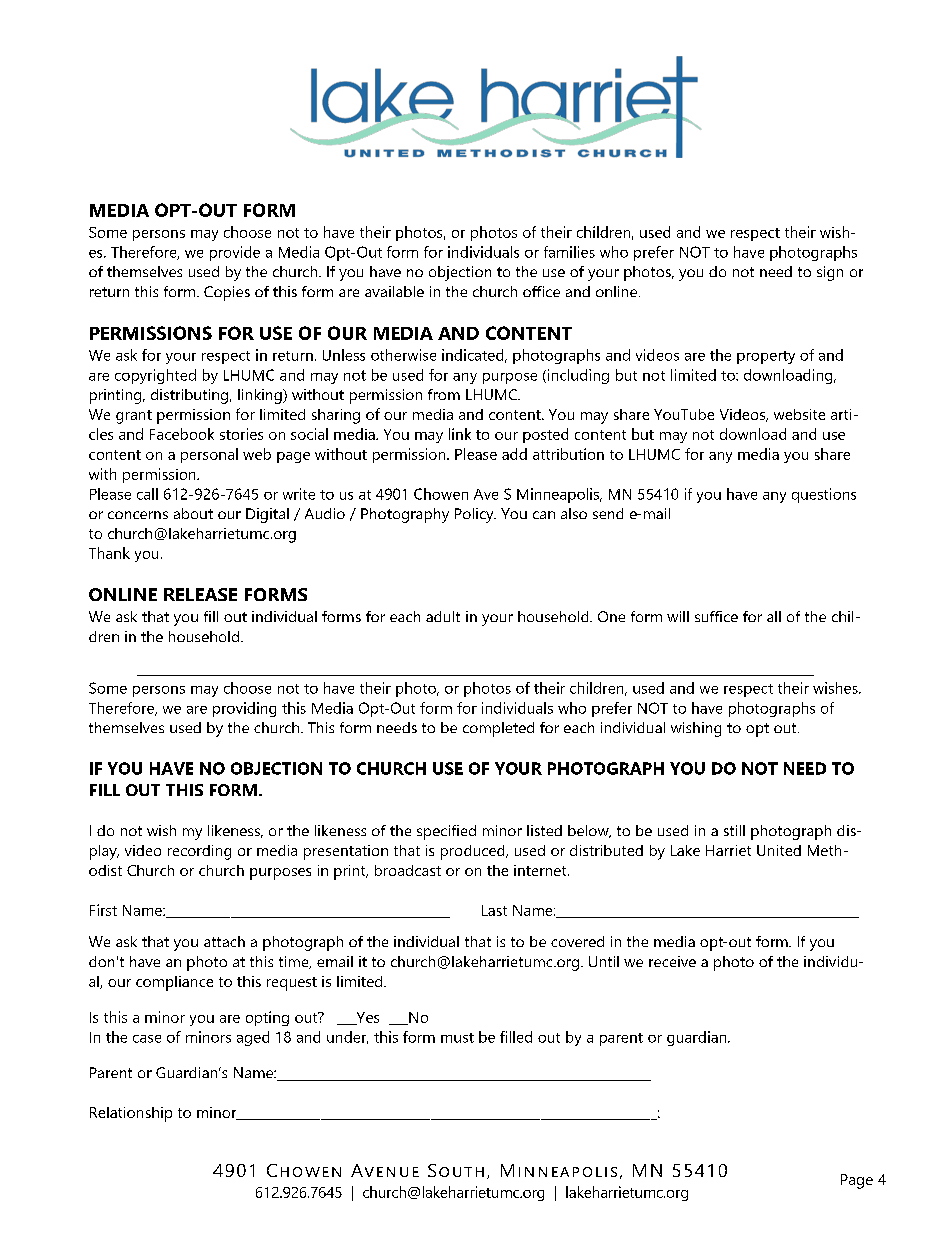 The height and width of the page is (1233, 952). I want to click on sign, so click(830, 273).
